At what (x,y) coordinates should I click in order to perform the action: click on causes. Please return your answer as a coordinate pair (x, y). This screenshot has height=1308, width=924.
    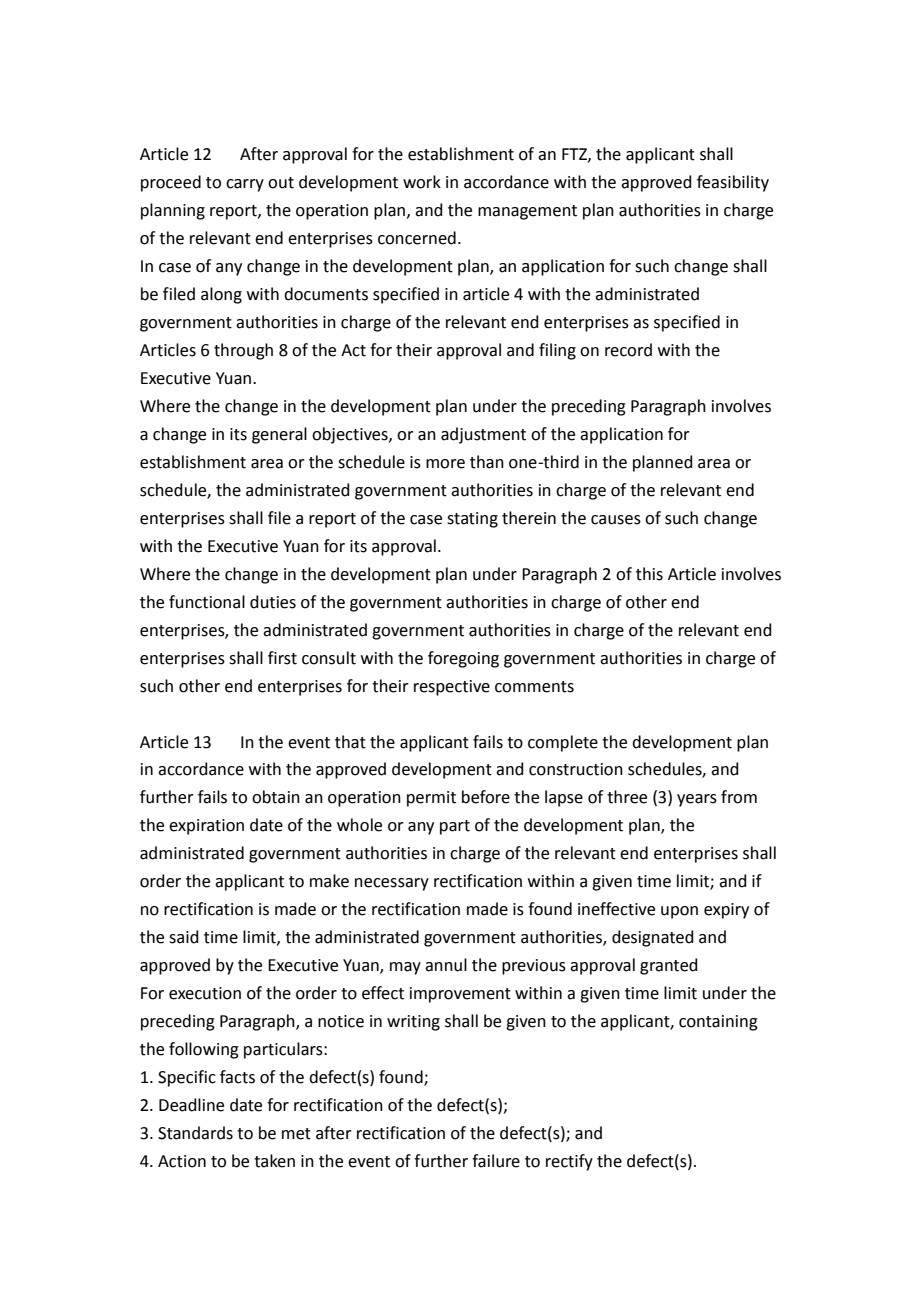
    Looking at the image, I should click on (616, 520).
